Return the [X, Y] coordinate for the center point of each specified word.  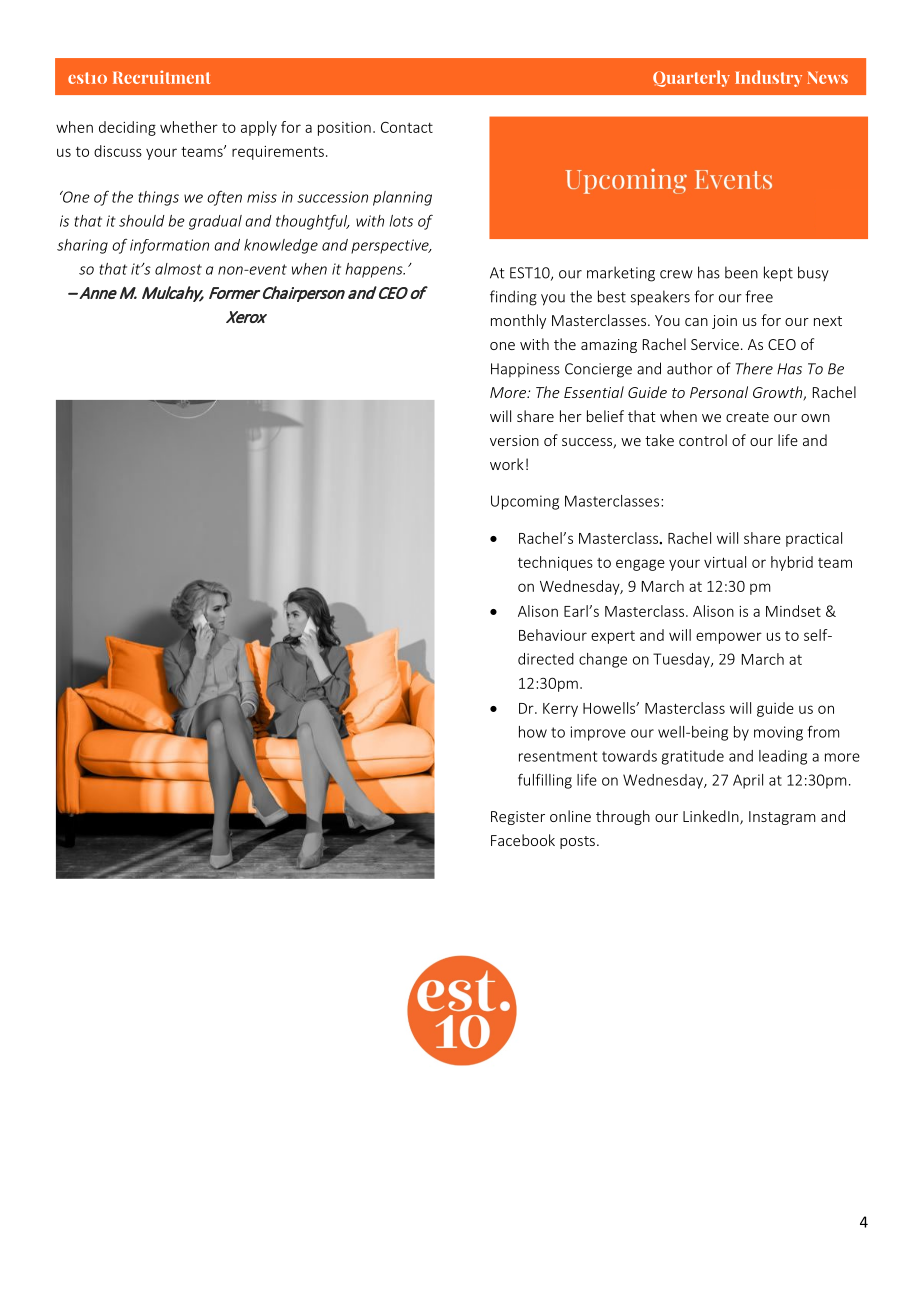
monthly [518, 321]
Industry [768, 78]
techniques [555, 563]
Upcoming [525, 502]
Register [518, 818]
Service [715, 344]
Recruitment [161, 77]
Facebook [523, 840]
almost [178, 269]
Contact [407, 127]
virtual [725, 562]
